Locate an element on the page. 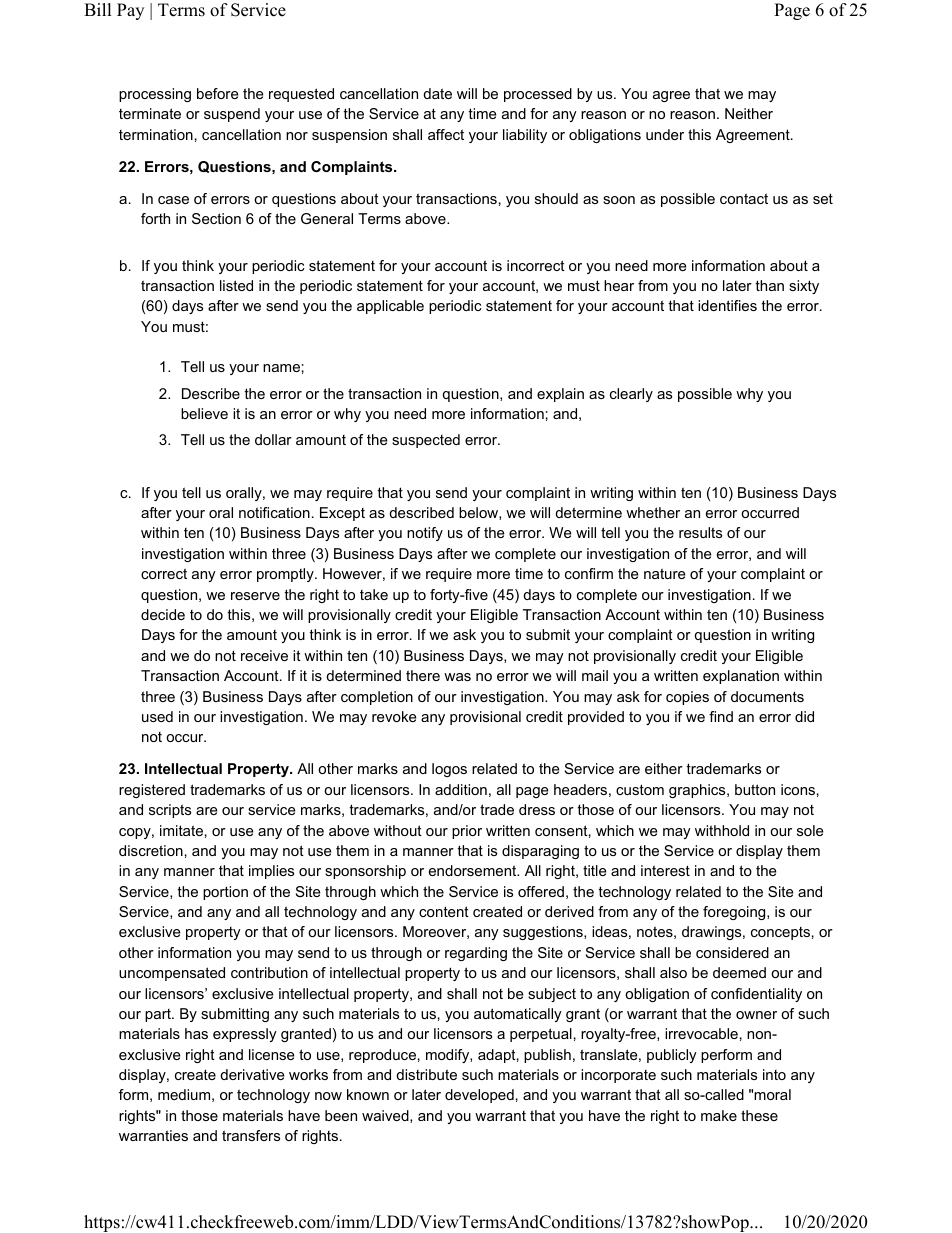 Image resolution: width=952 pixels, height=1233 pixels. suspected is located at coordinates (426, 441).
